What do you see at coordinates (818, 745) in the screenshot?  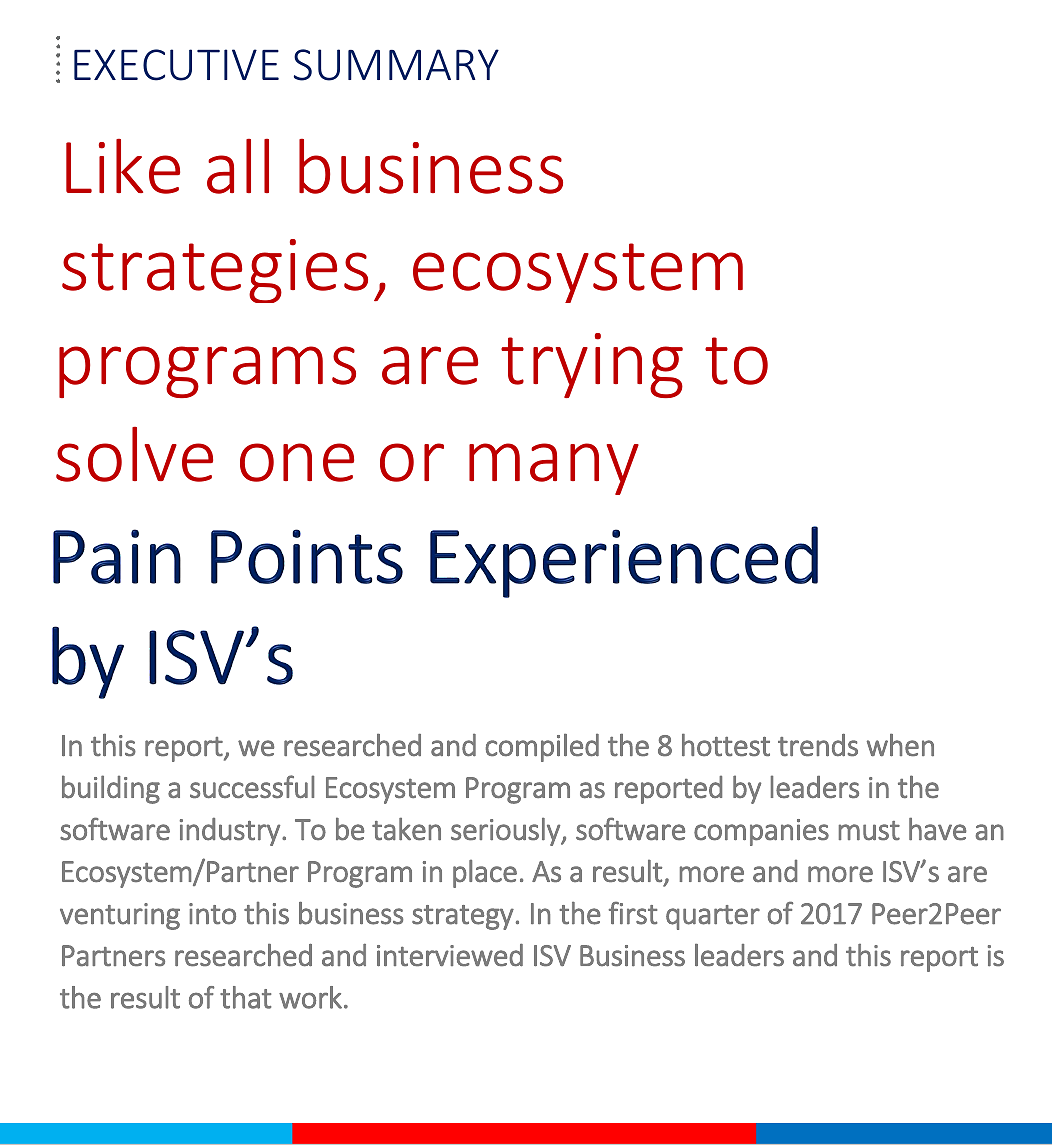 I see `trends` at bounding box center [818, 745].
